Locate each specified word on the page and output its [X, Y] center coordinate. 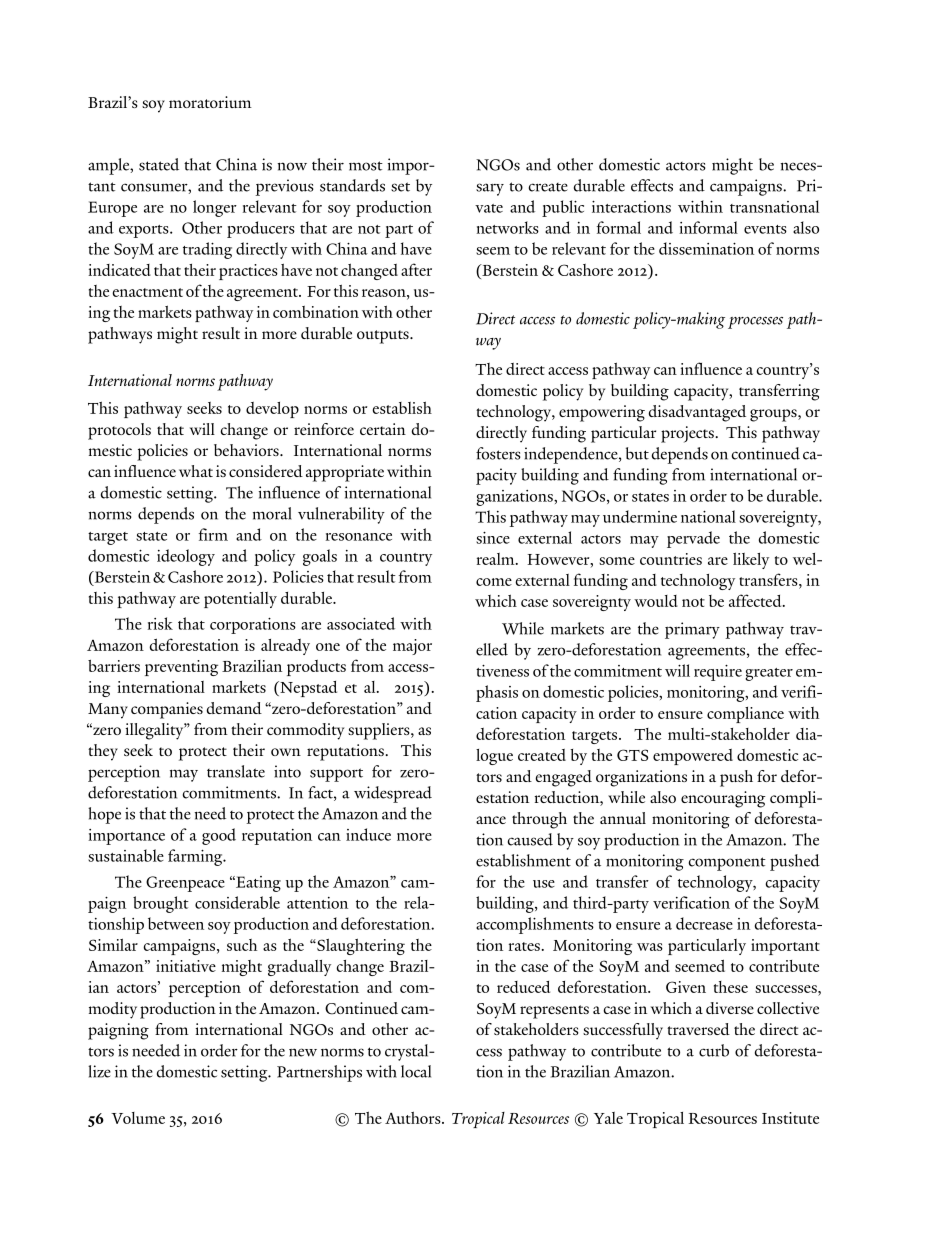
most [366, 166]
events [765, 229]
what [196, 471]
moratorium [210, 102]
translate [236, 771]
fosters [498, 453]
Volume [138, 1118]
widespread [393, 794]
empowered [693, 757]
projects [688, 434]
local [416, 1071]
